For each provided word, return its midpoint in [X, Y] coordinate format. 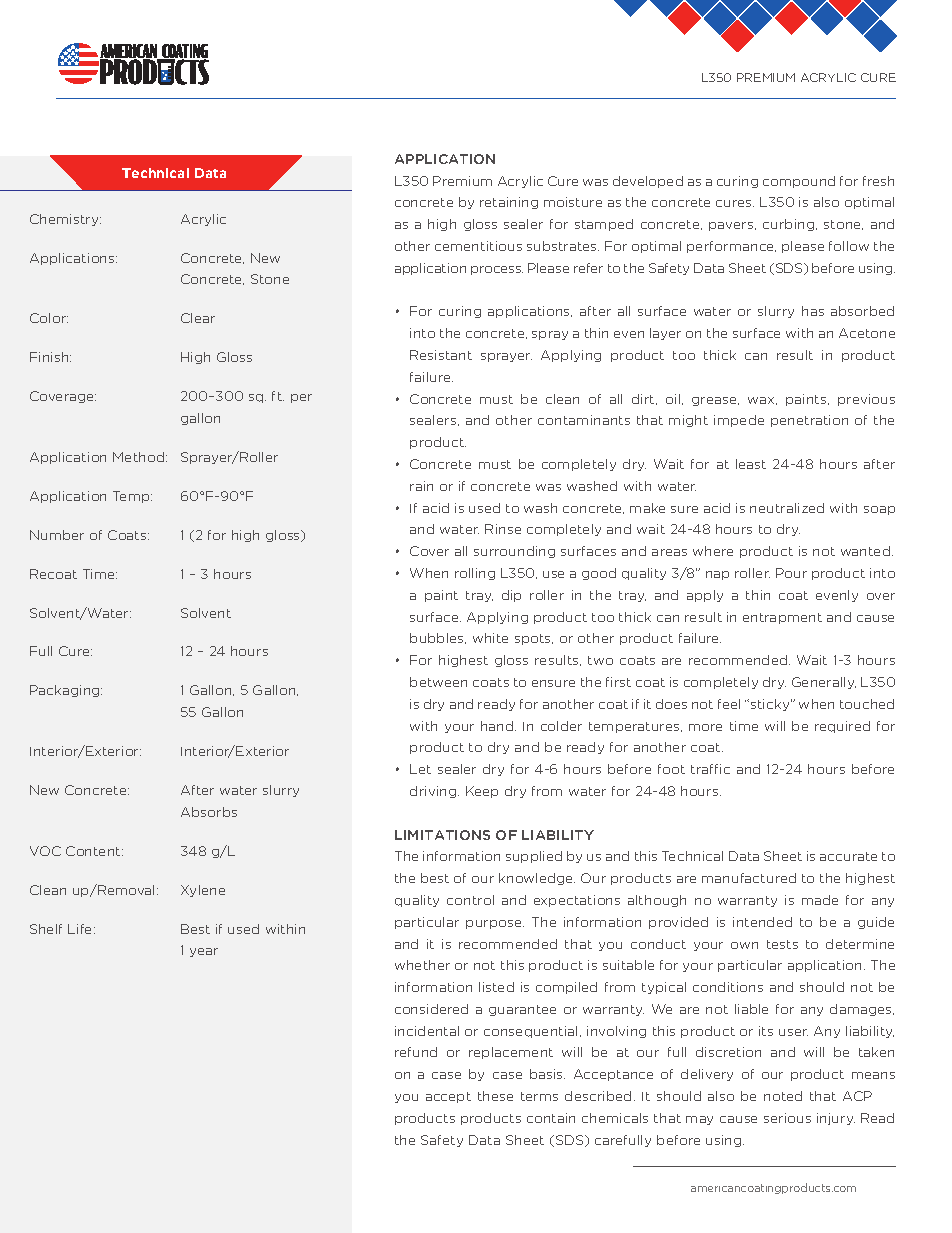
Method [140, 457]
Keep [482, 792]
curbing [790, 225]
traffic [710, 769]
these [495, 1096]
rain [421, 486]
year [204, 952]
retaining [509, 203]
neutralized [787, 508]
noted [783, 1096]
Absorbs [209, 812]
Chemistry [65, 220]
